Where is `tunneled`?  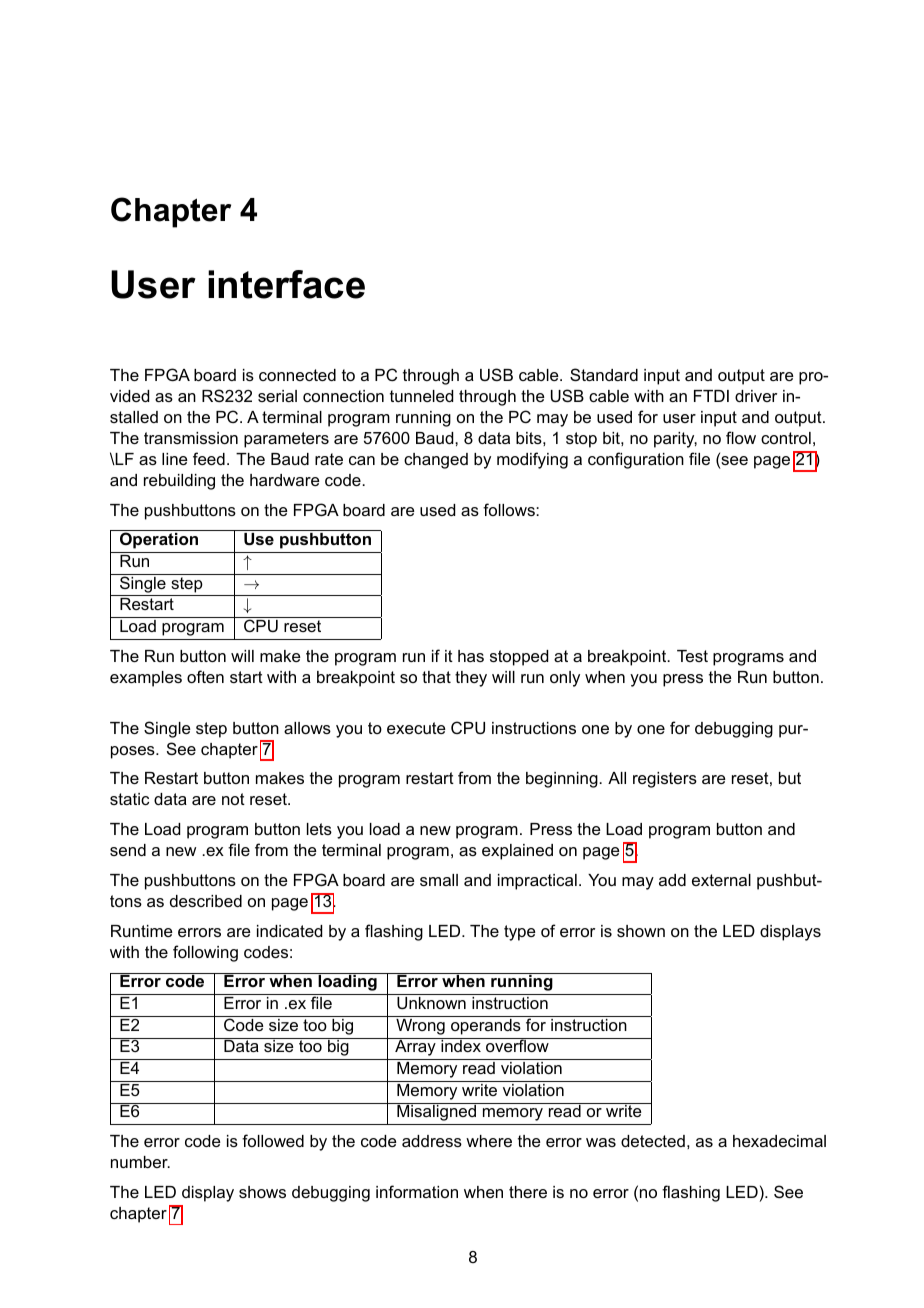
tunneled is located at coordinates (421, 396).
